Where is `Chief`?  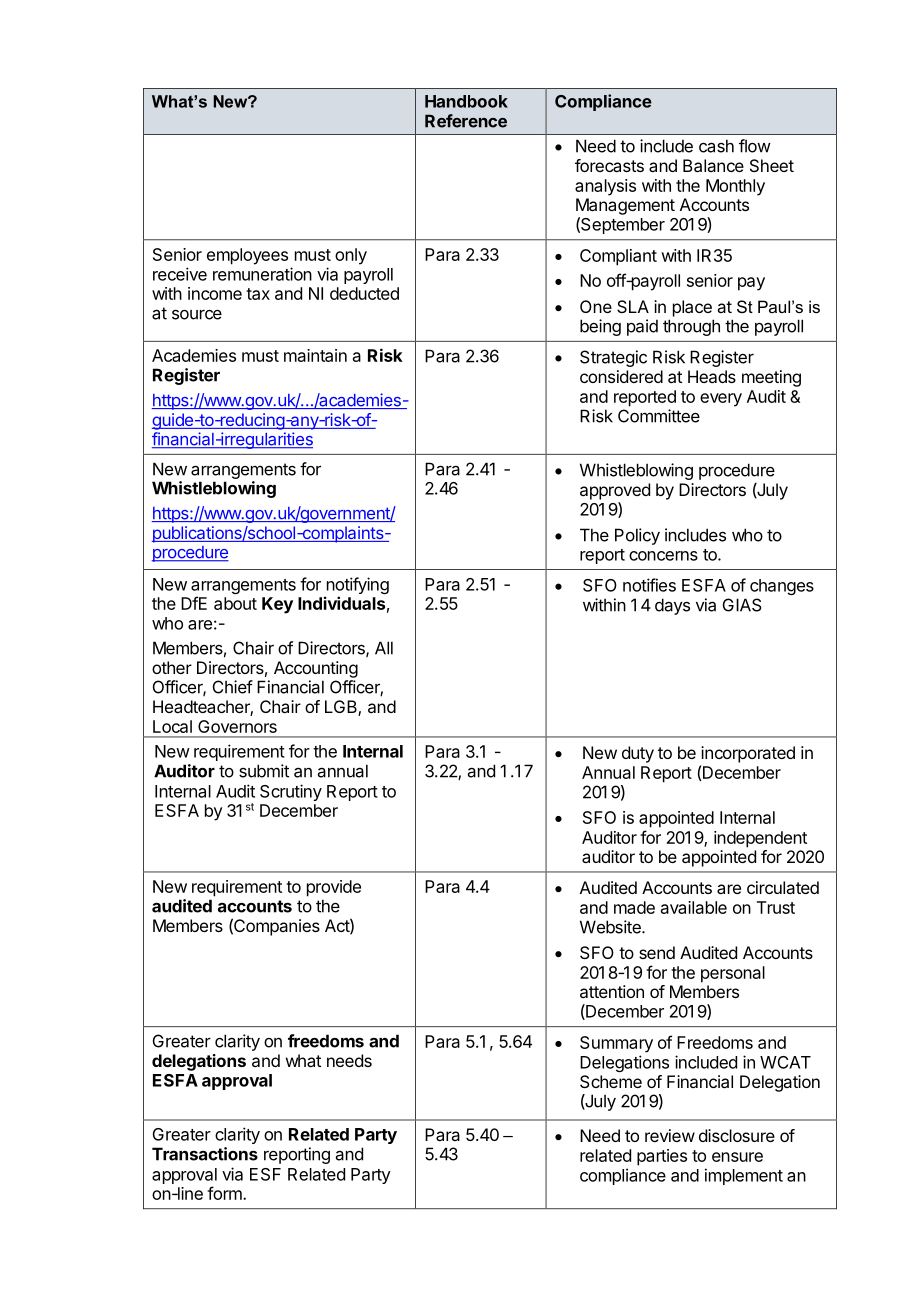
Chief is located at coordinates (233, 687).
